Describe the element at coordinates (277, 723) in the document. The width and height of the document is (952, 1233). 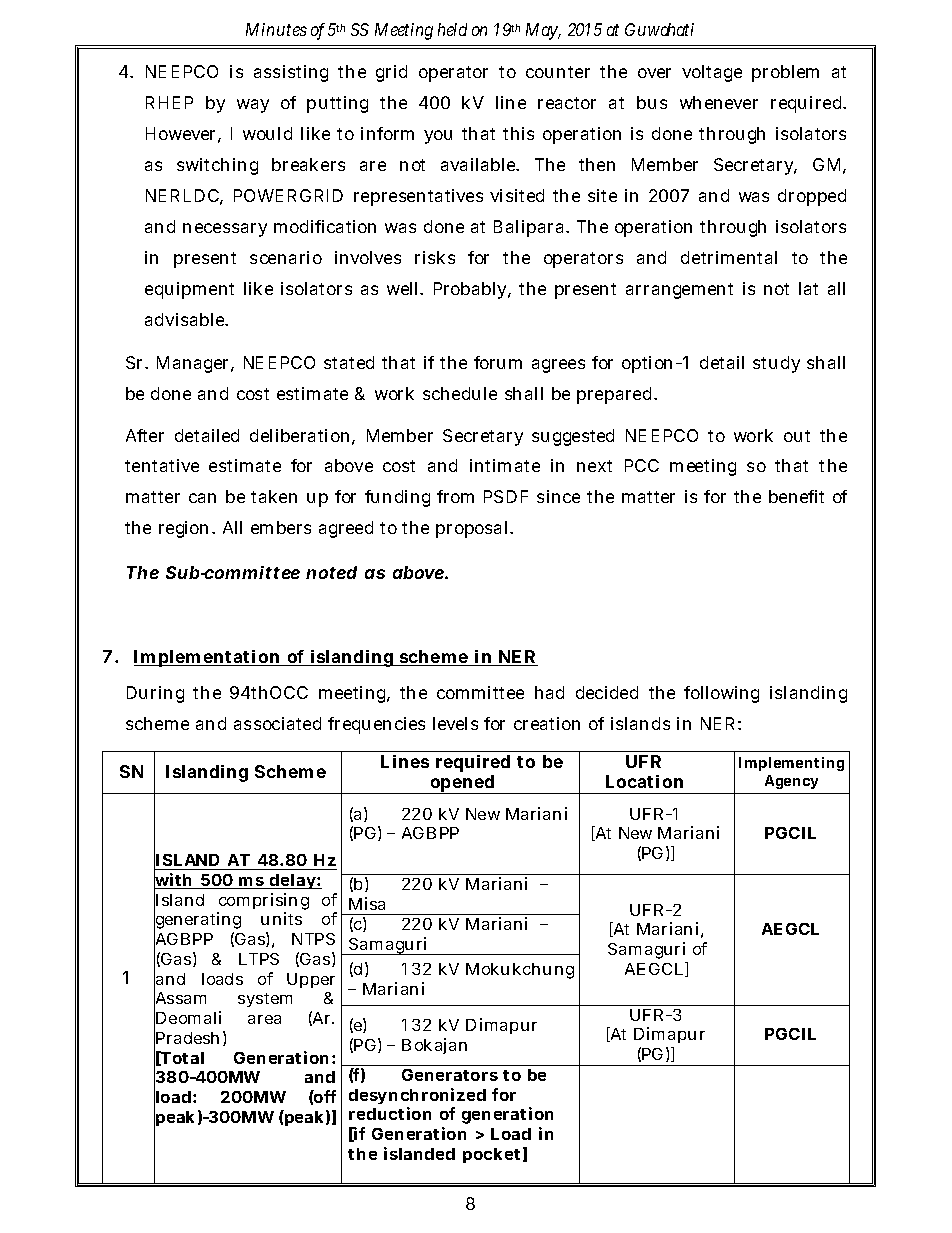
I see `associated` at that location.
